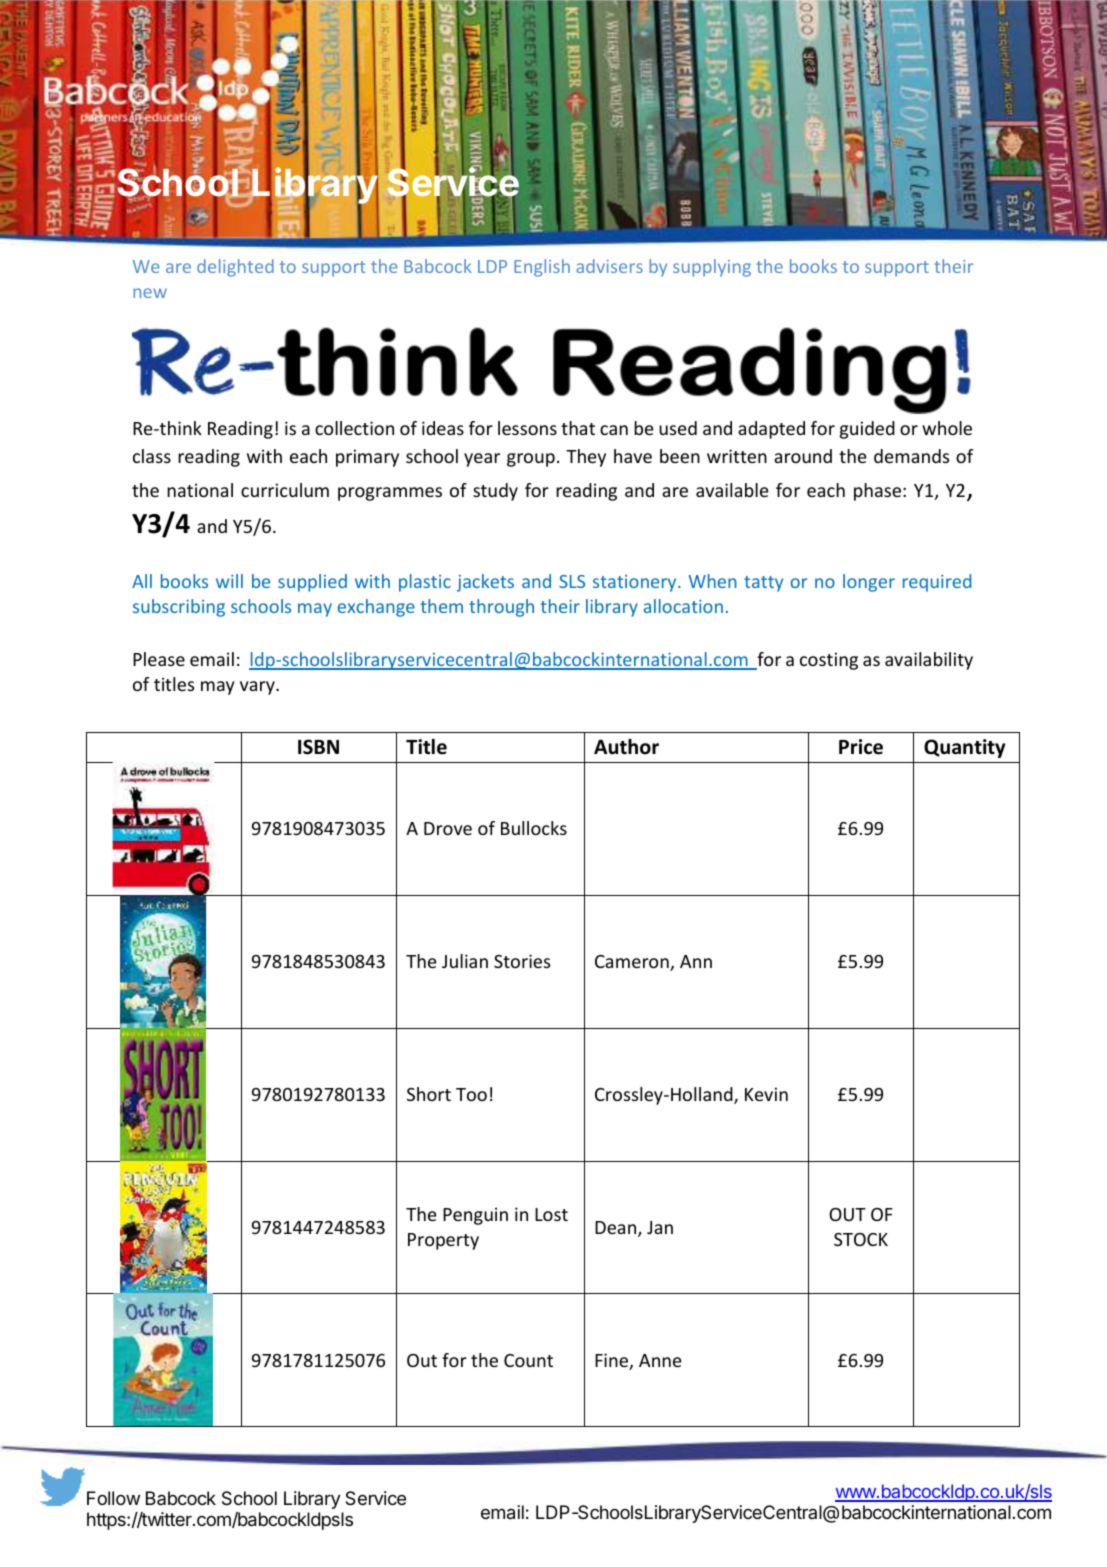 This image has height=1567, width=1107. What do you see at coordinates (235, 268) in the image?
I see `delighted` at bounding box center [235, 268].
